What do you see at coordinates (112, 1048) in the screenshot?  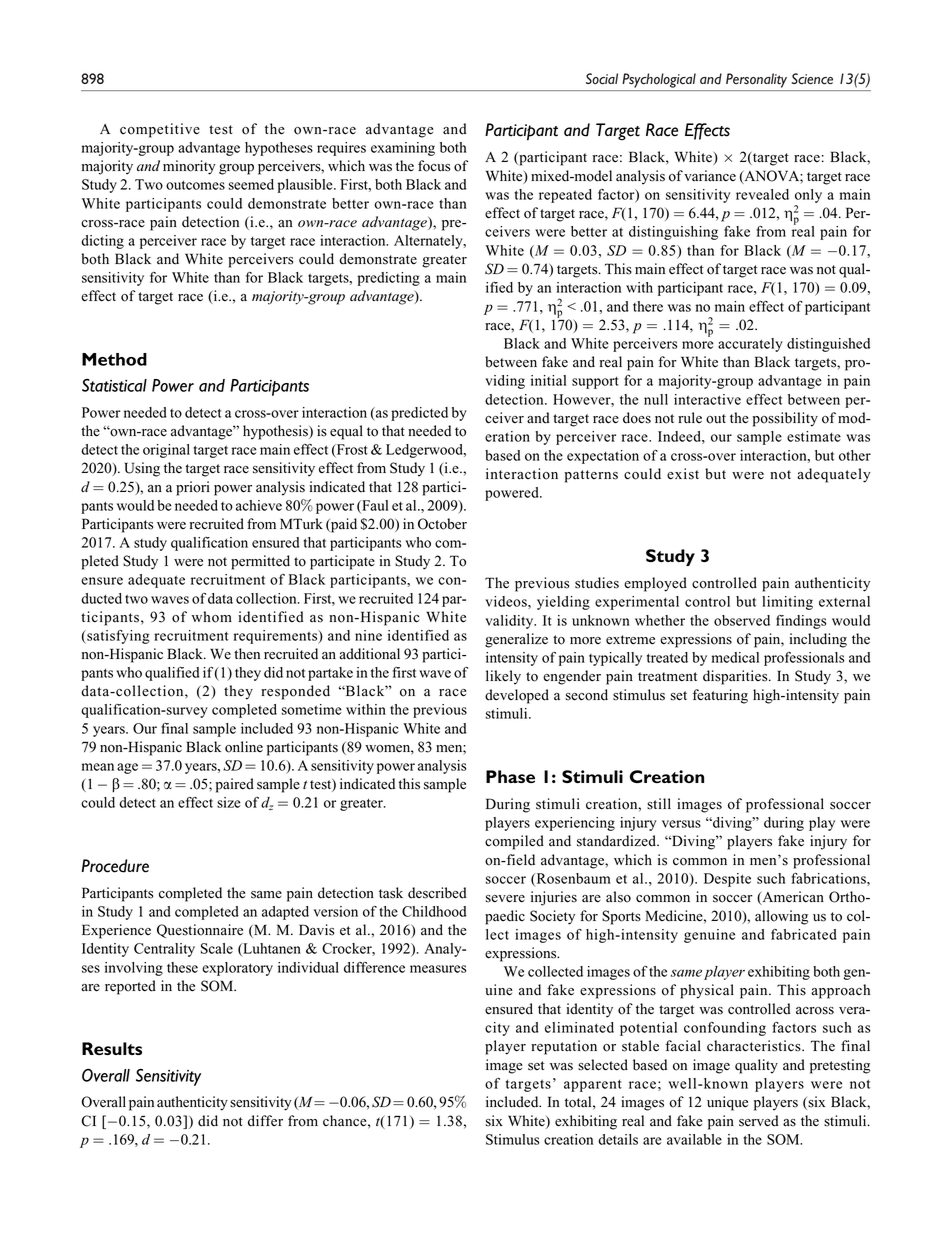 I see `Results` at bounding box center [112, 1048].
